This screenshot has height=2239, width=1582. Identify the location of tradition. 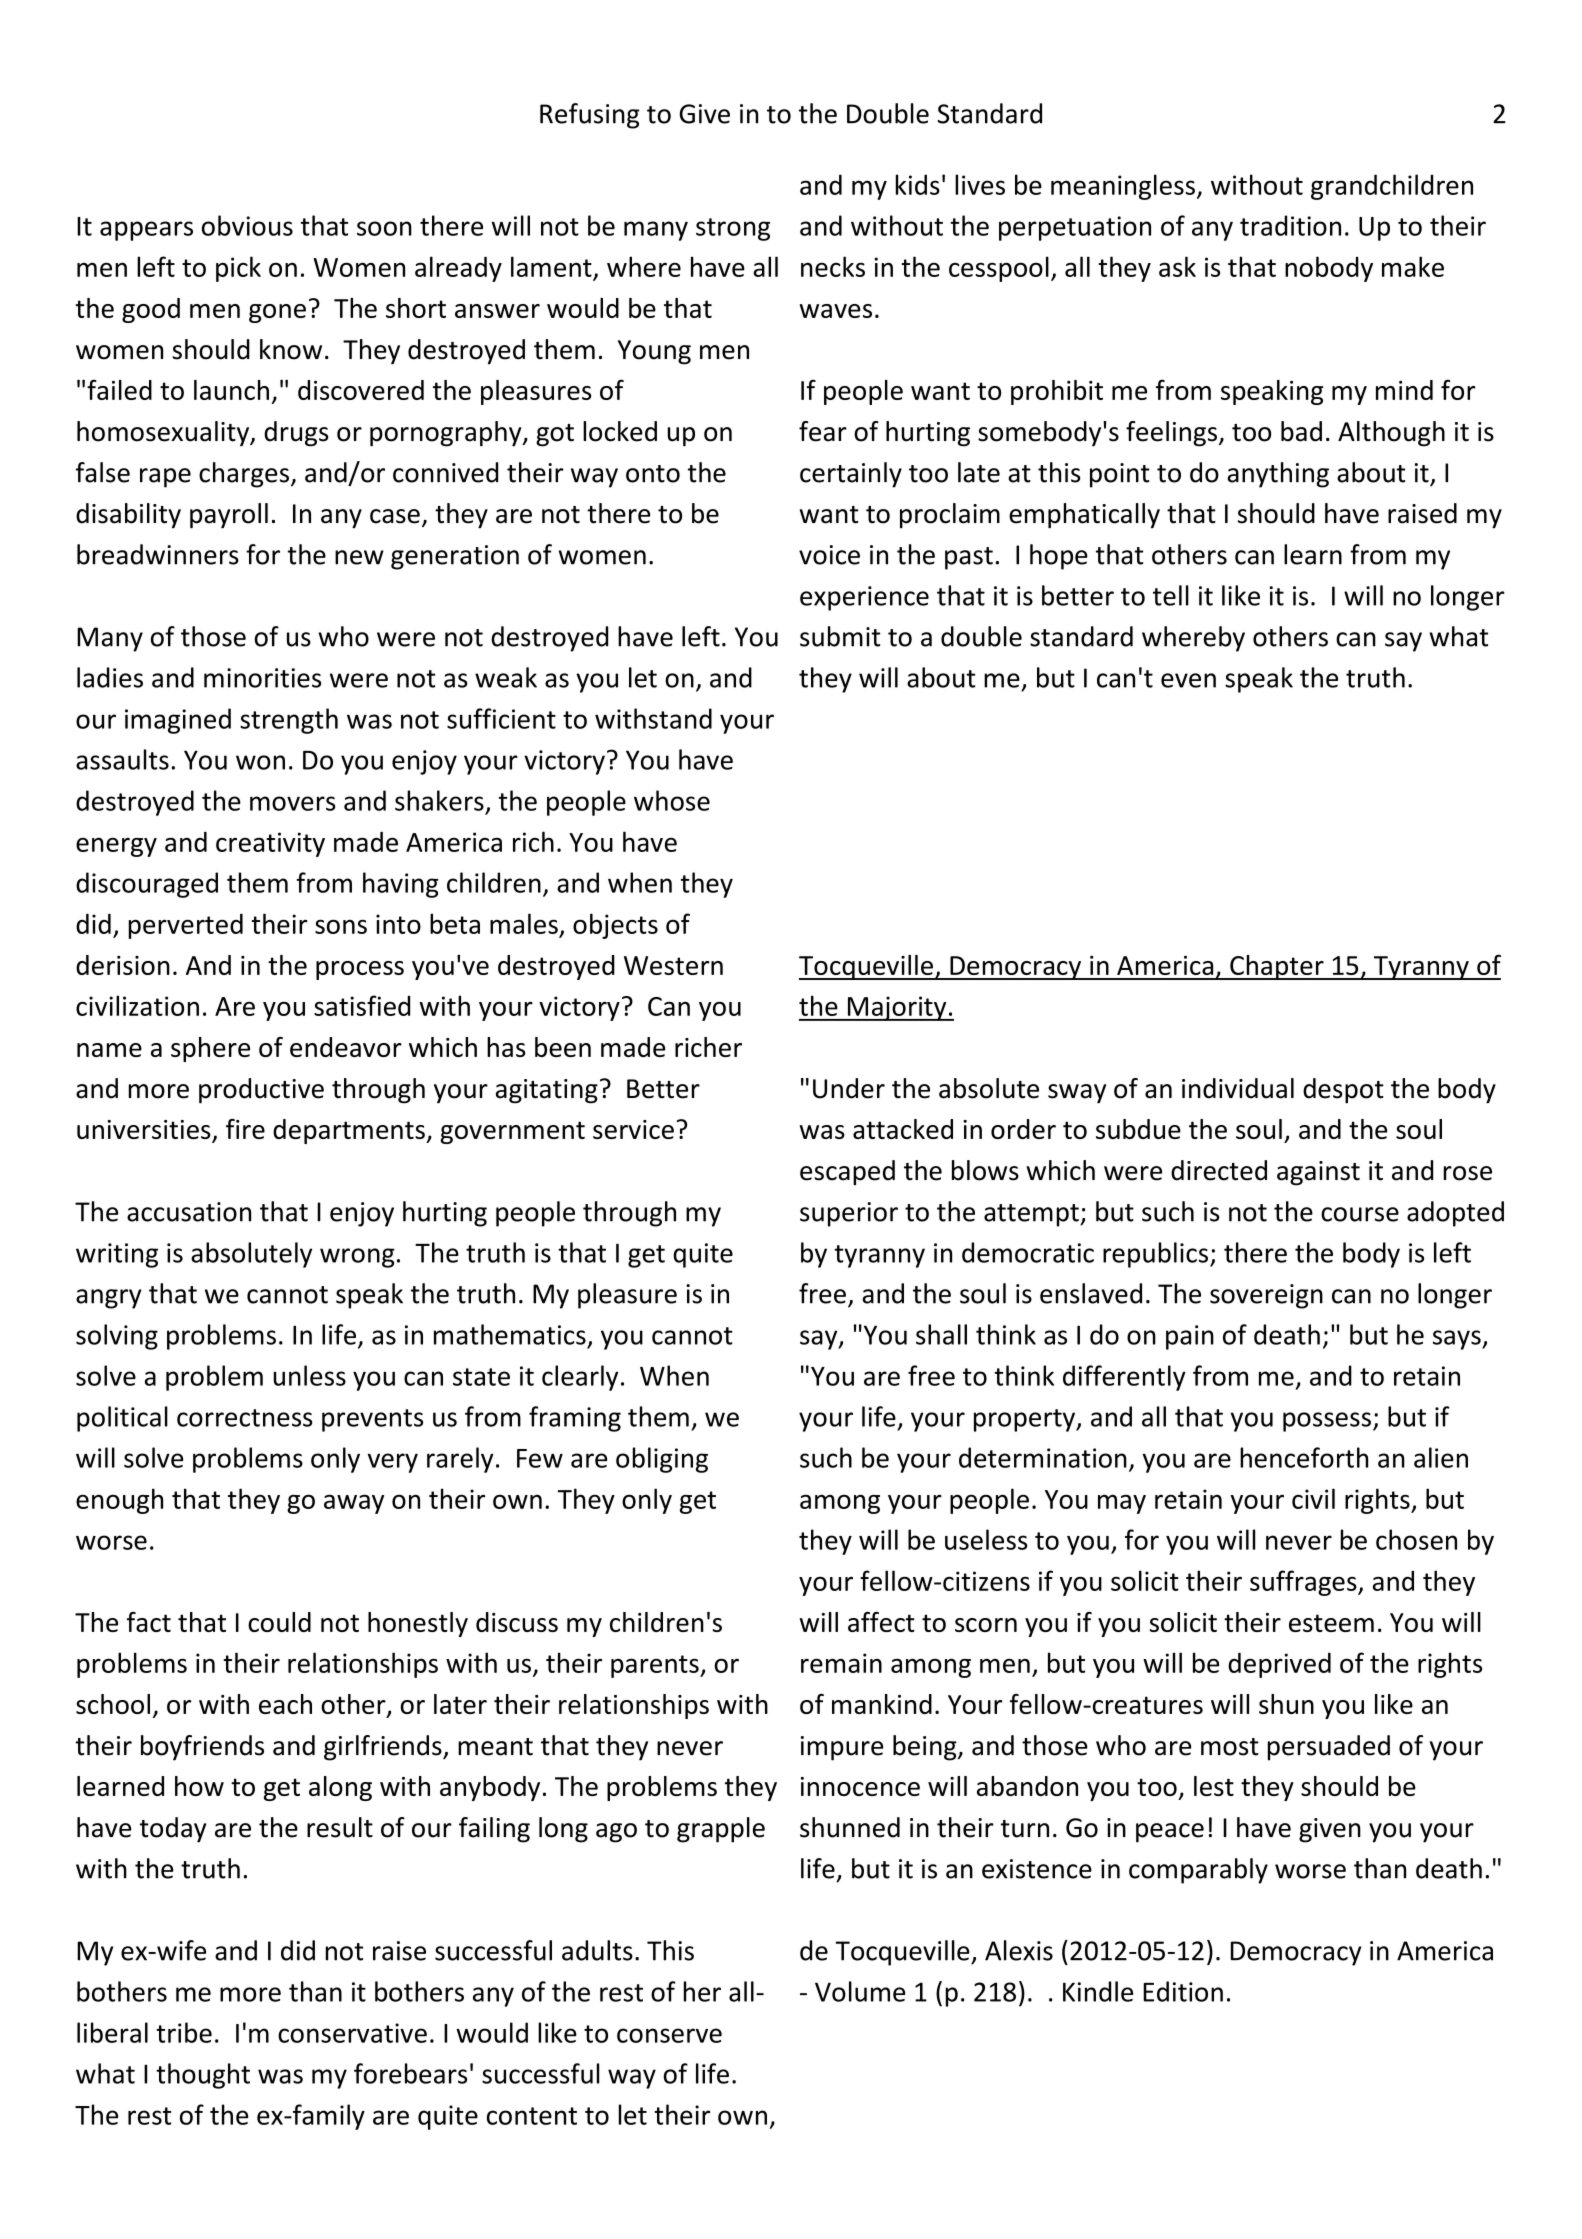
(1290, 225).
